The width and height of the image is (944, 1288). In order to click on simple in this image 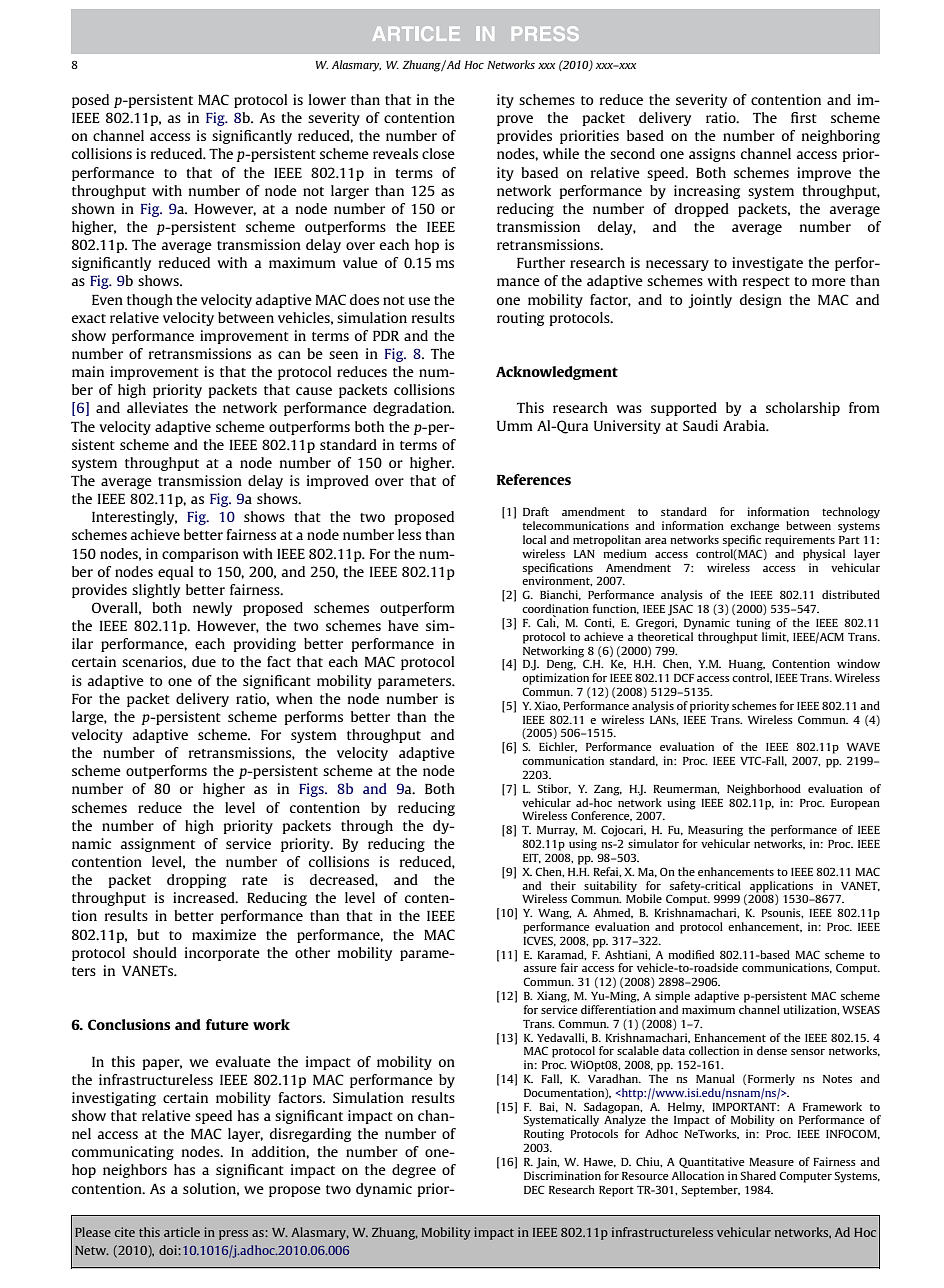, I will do `click(672, 997)`.
